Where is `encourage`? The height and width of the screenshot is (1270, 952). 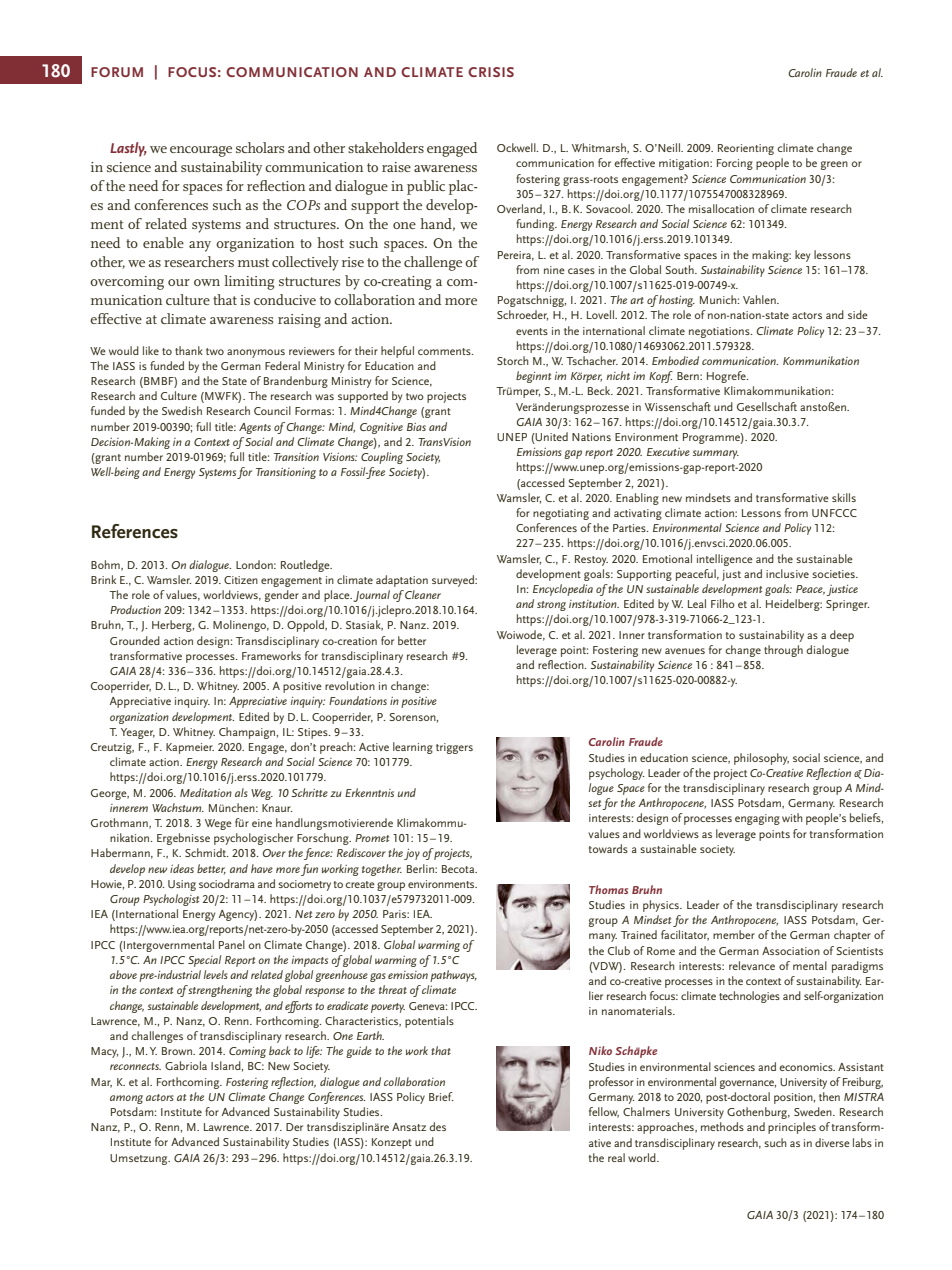 encourage is located at coordinates (201, 151).
